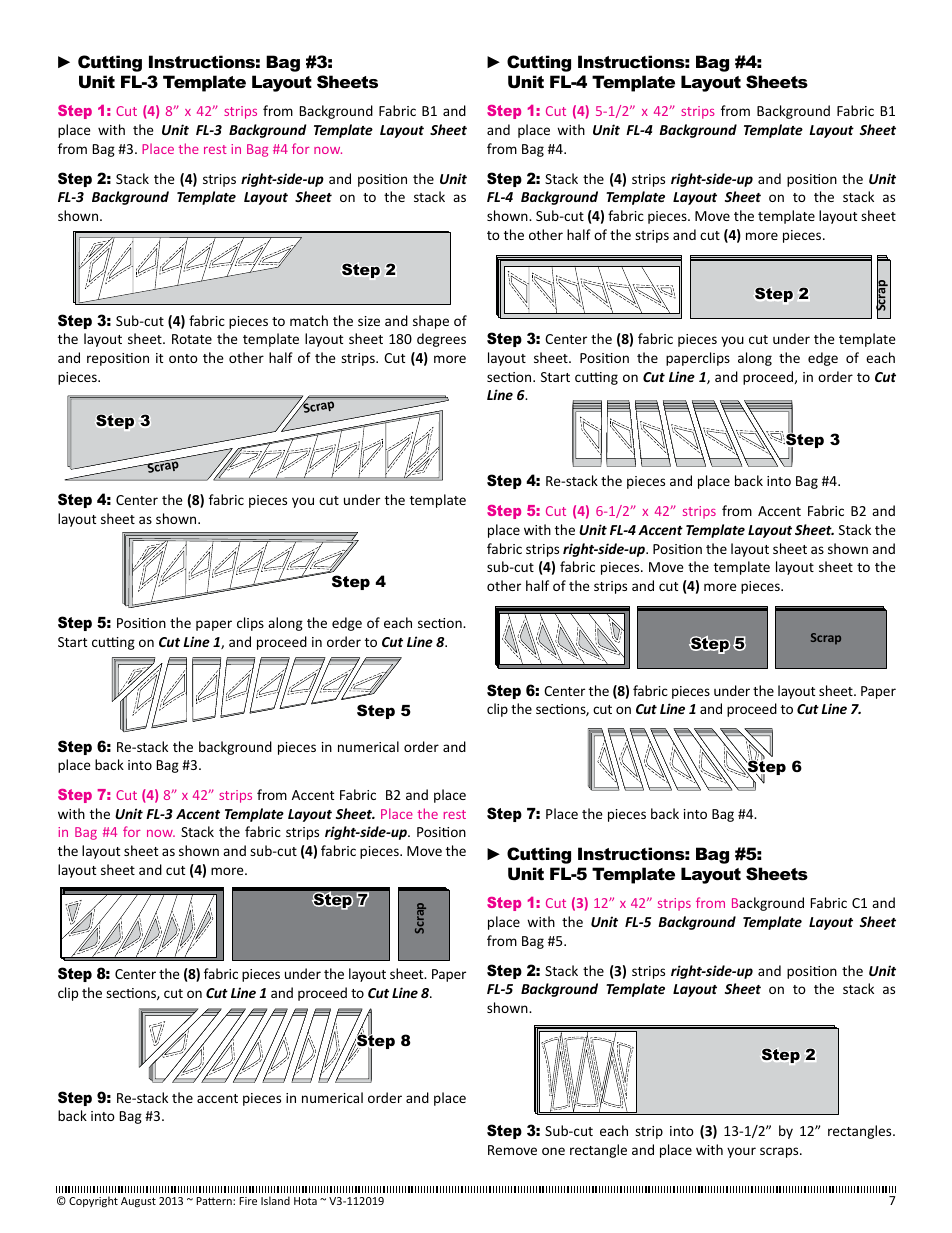 The width and height of the page is (952, 1233). I want to click on one, so click(553, 1151).
